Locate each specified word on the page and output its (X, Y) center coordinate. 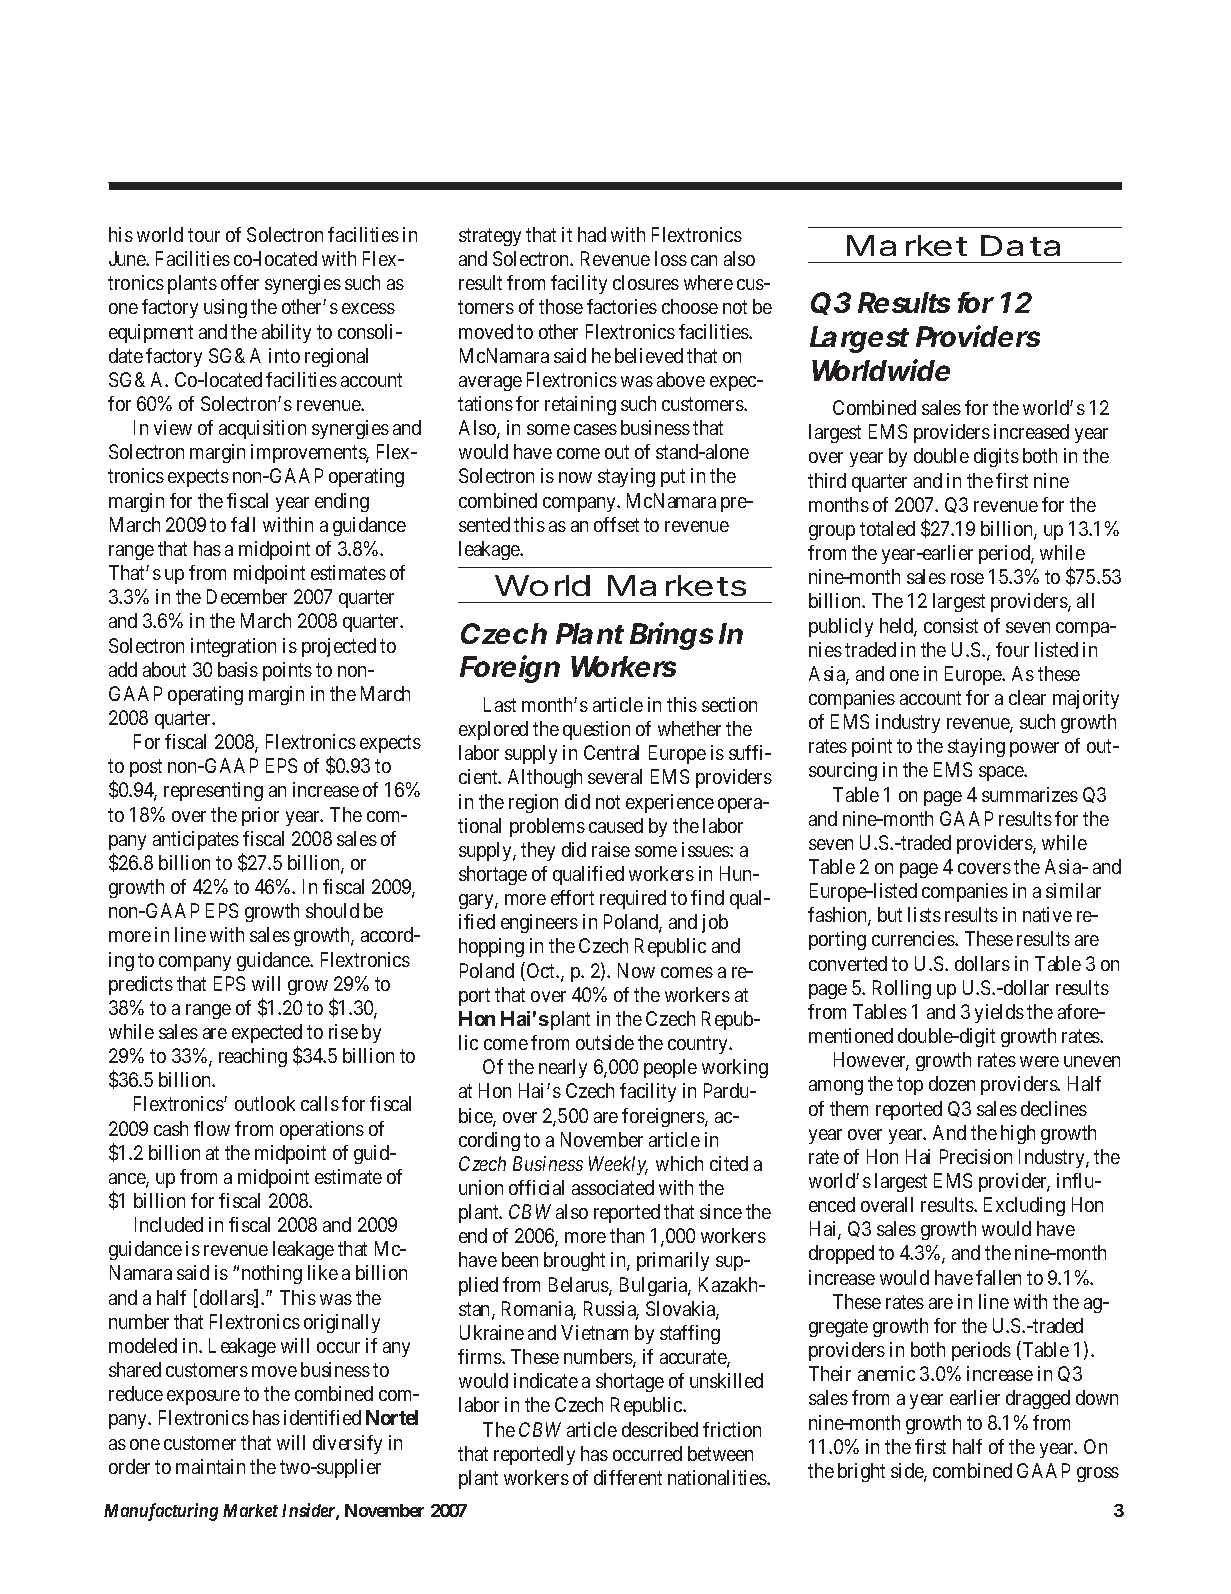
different (628, 1477)
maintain (210, 1466)
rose (967, 578)
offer (240, 282)
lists (924, 914)
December (247, 596)
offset (616, 524)
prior (260, 816)
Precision (976, 1156)
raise (611, 849)
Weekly (618, 1165)
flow (212, 1128)
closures (646, 282)
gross (1098, 1474)
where (708, 282)
